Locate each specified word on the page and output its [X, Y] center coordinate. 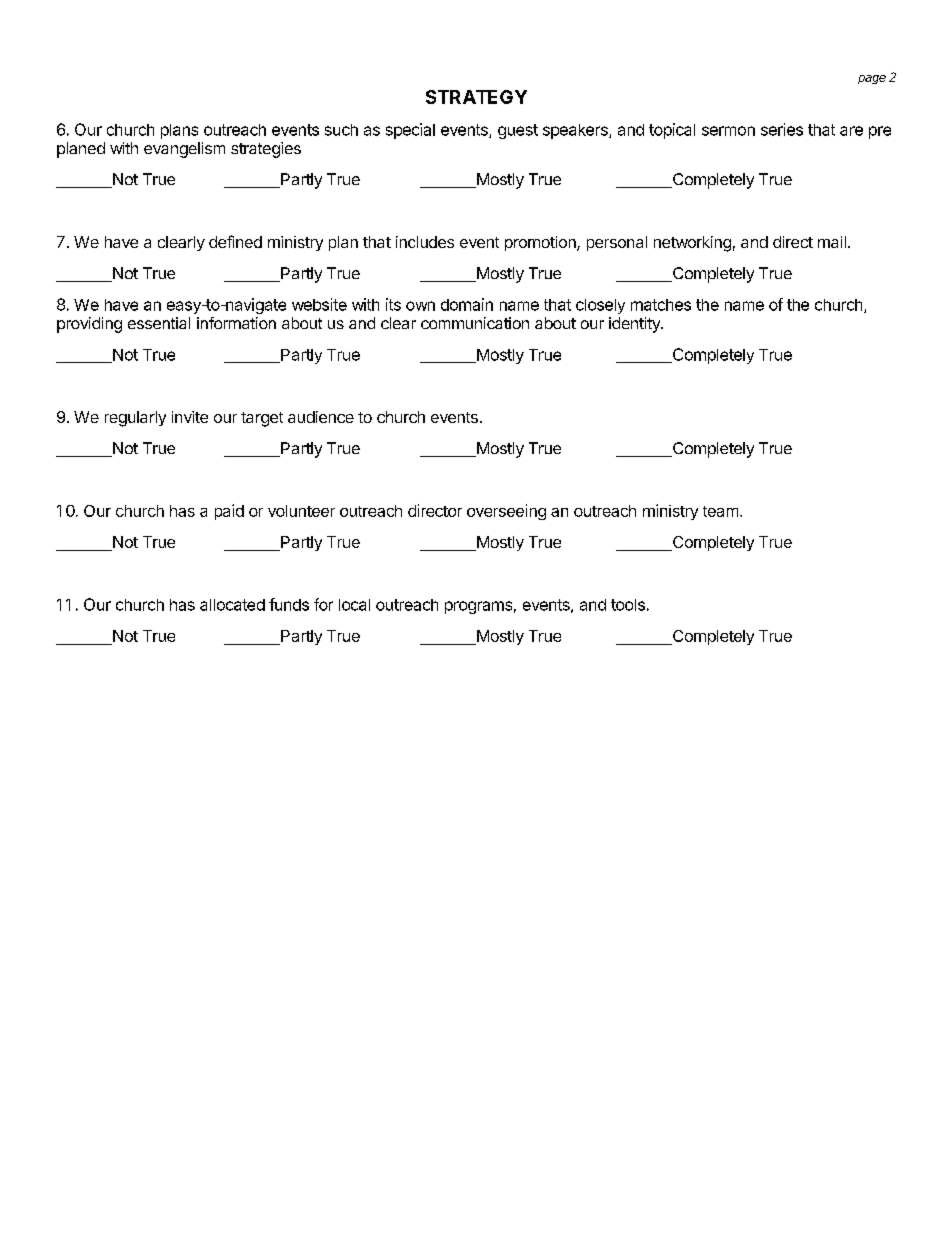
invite [190, 417]
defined [235, 241]
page [872, 79]
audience [321, 417]
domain [467, 304]
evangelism [184, 150]
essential [159, 323]
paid [229, 512]
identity [635, 325]
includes [425, 242]
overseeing [506, 512]
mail [832, 242]
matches [661, 305]
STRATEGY [476, 97]
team [720, 511]
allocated [232, 605]
